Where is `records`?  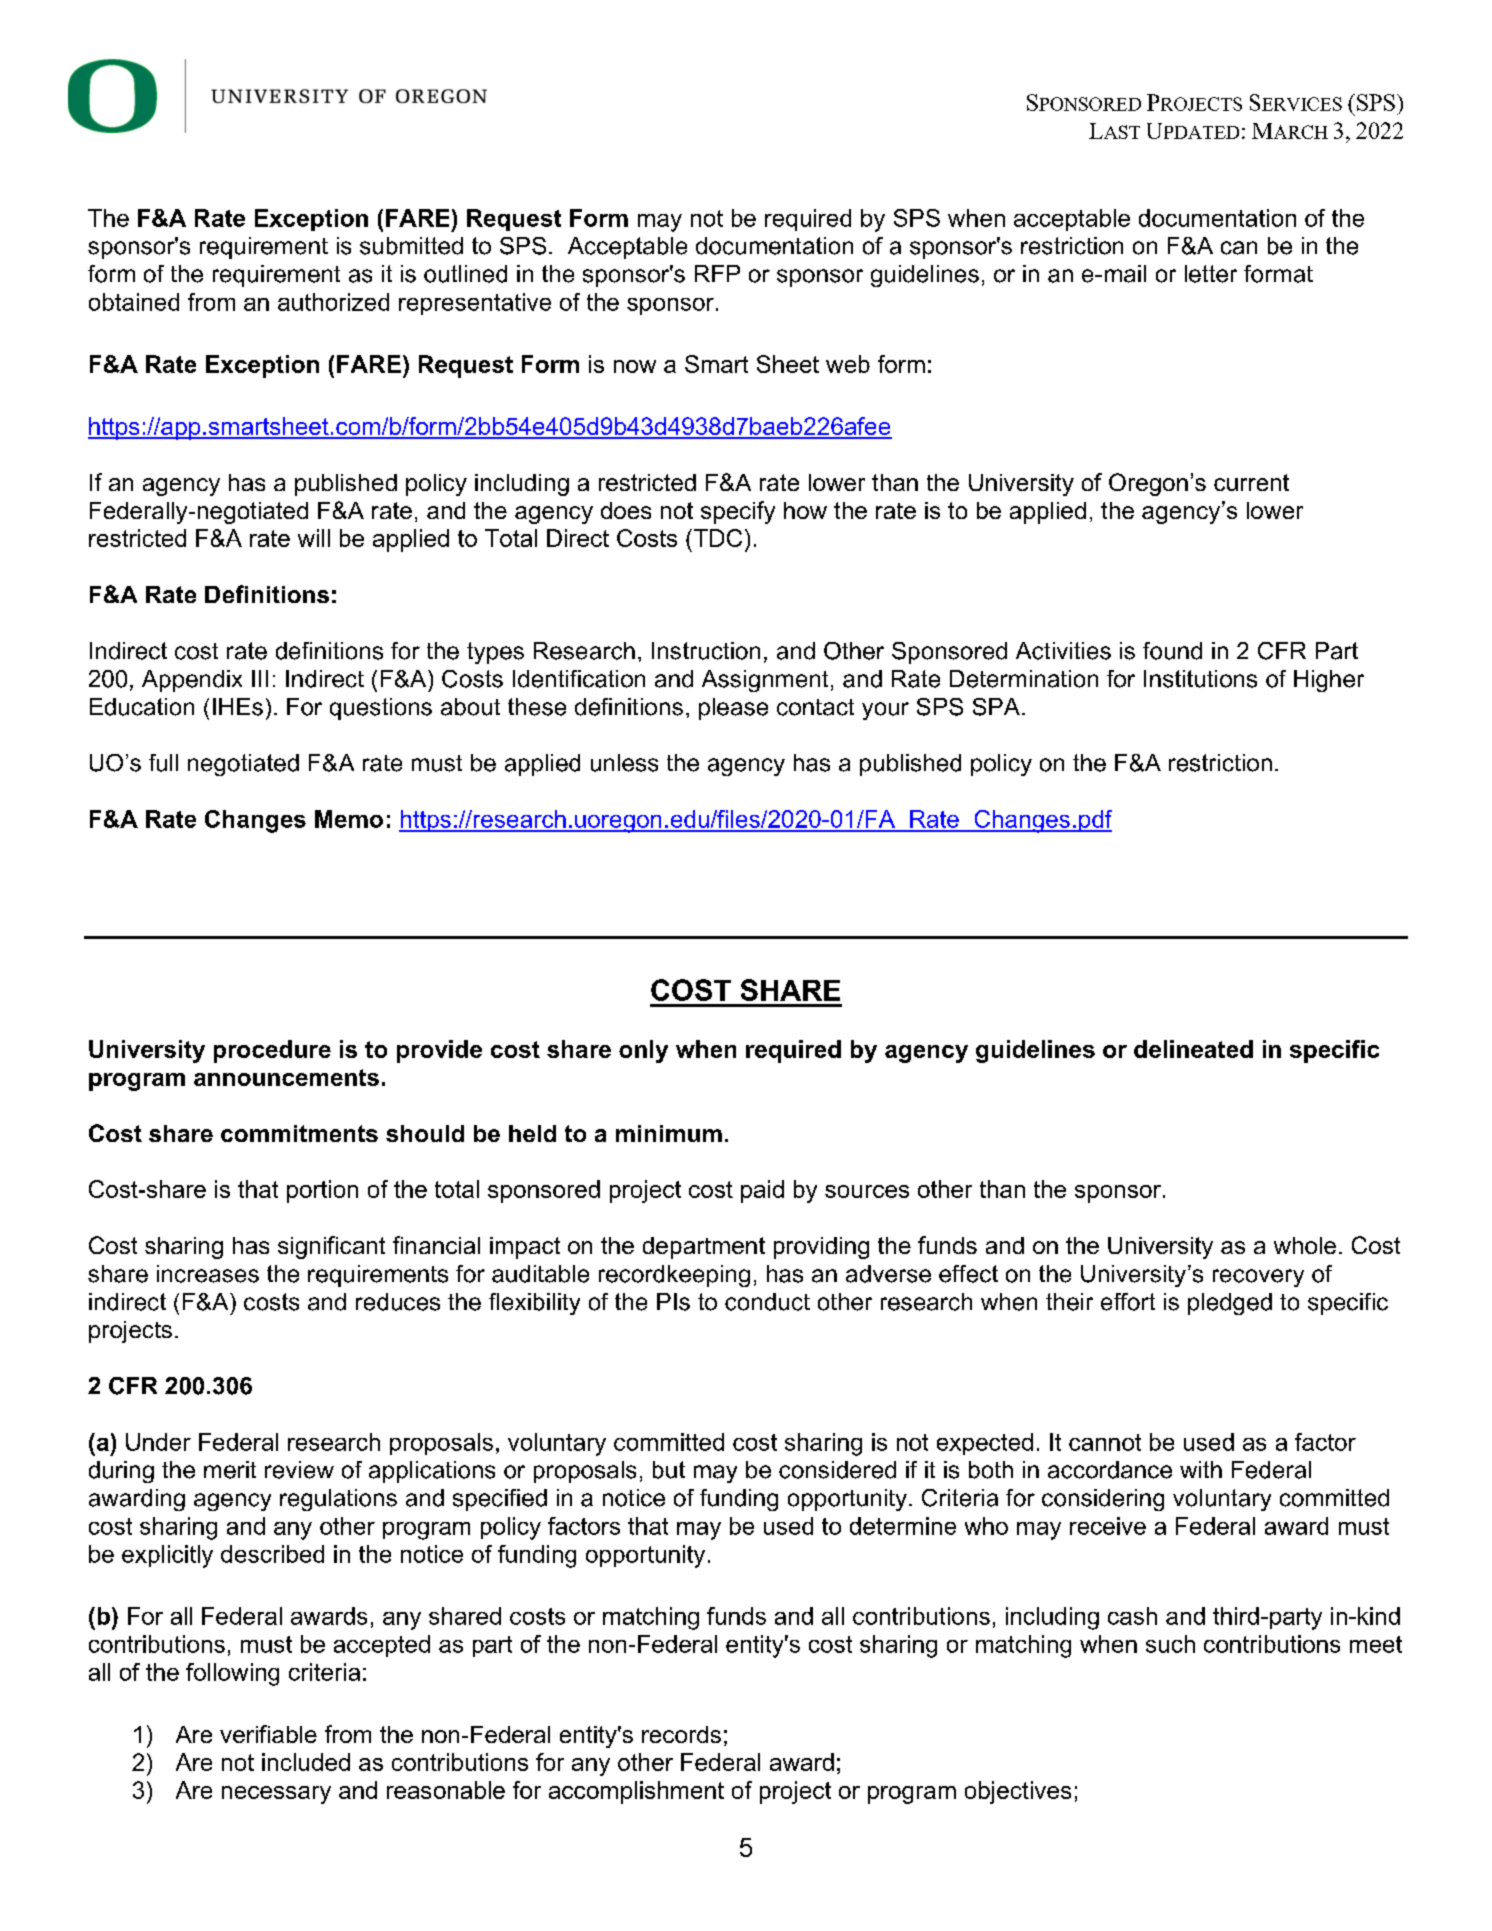
records is located at coordinates (681, 1734).
